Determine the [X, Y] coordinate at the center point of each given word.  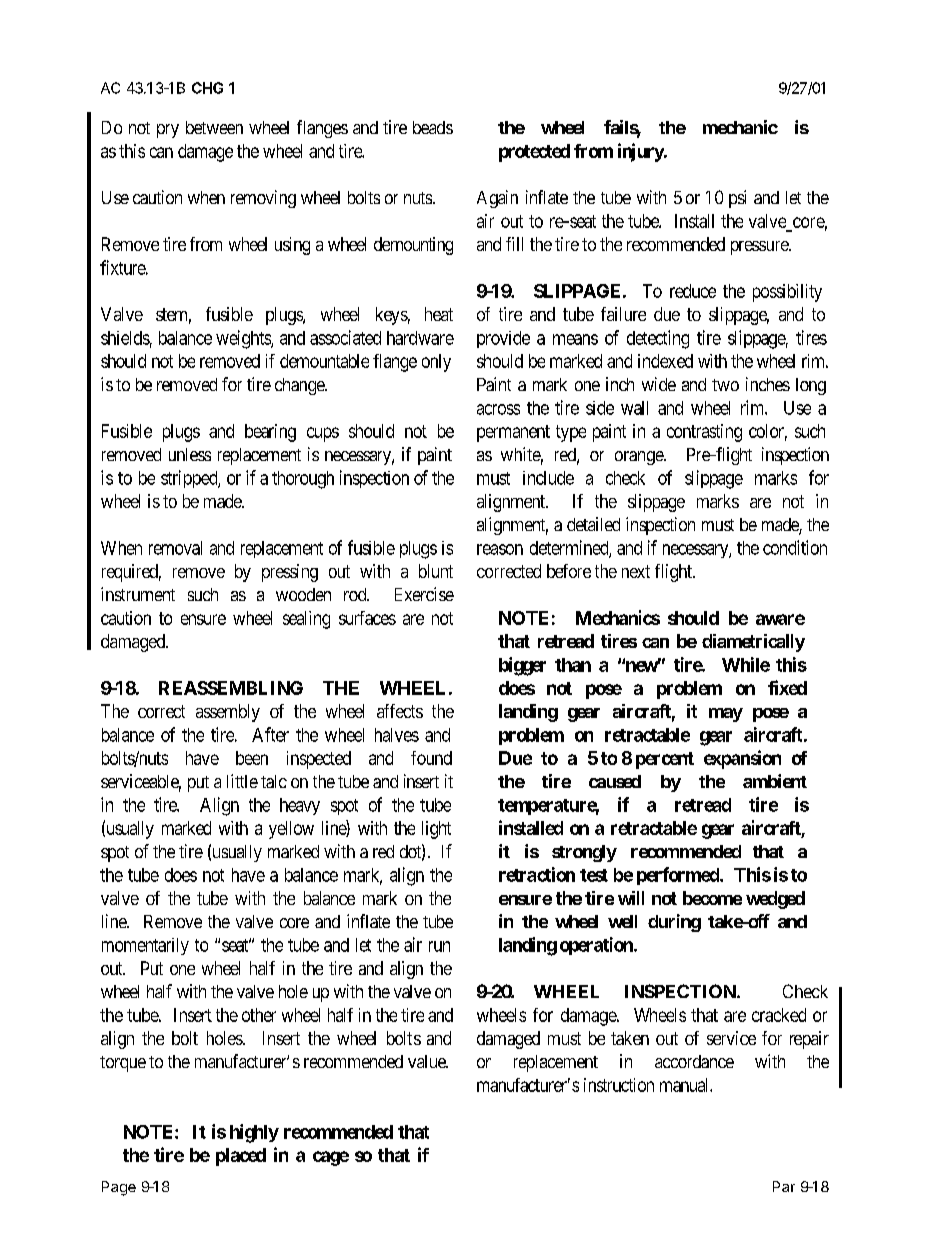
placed [241, 1157]
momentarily [145, 946]
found [431, 758]
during [674, 923]
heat [439, 314]
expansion [742, 759]
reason [500, 549]
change [300, 386]
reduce [693, 291]
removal [175, 548]
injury [641, 152]
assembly [228, 713]
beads [433, 127]
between [214, 127]
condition [795, 547]
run [439, 946]
